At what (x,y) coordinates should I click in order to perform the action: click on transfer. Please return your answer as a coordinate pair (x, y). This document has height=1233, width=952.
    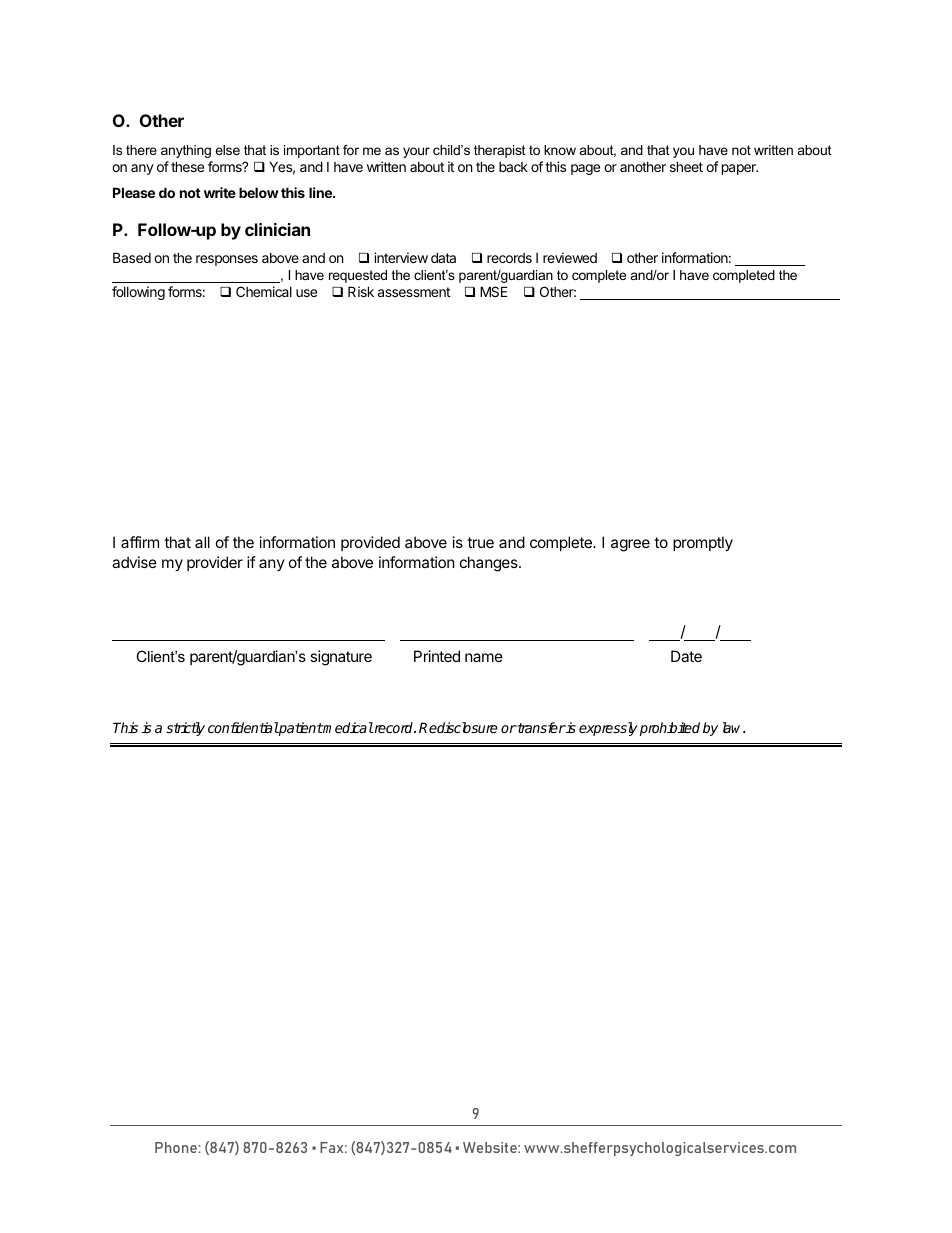
    Looking at the image, I should click on (541, 727).
